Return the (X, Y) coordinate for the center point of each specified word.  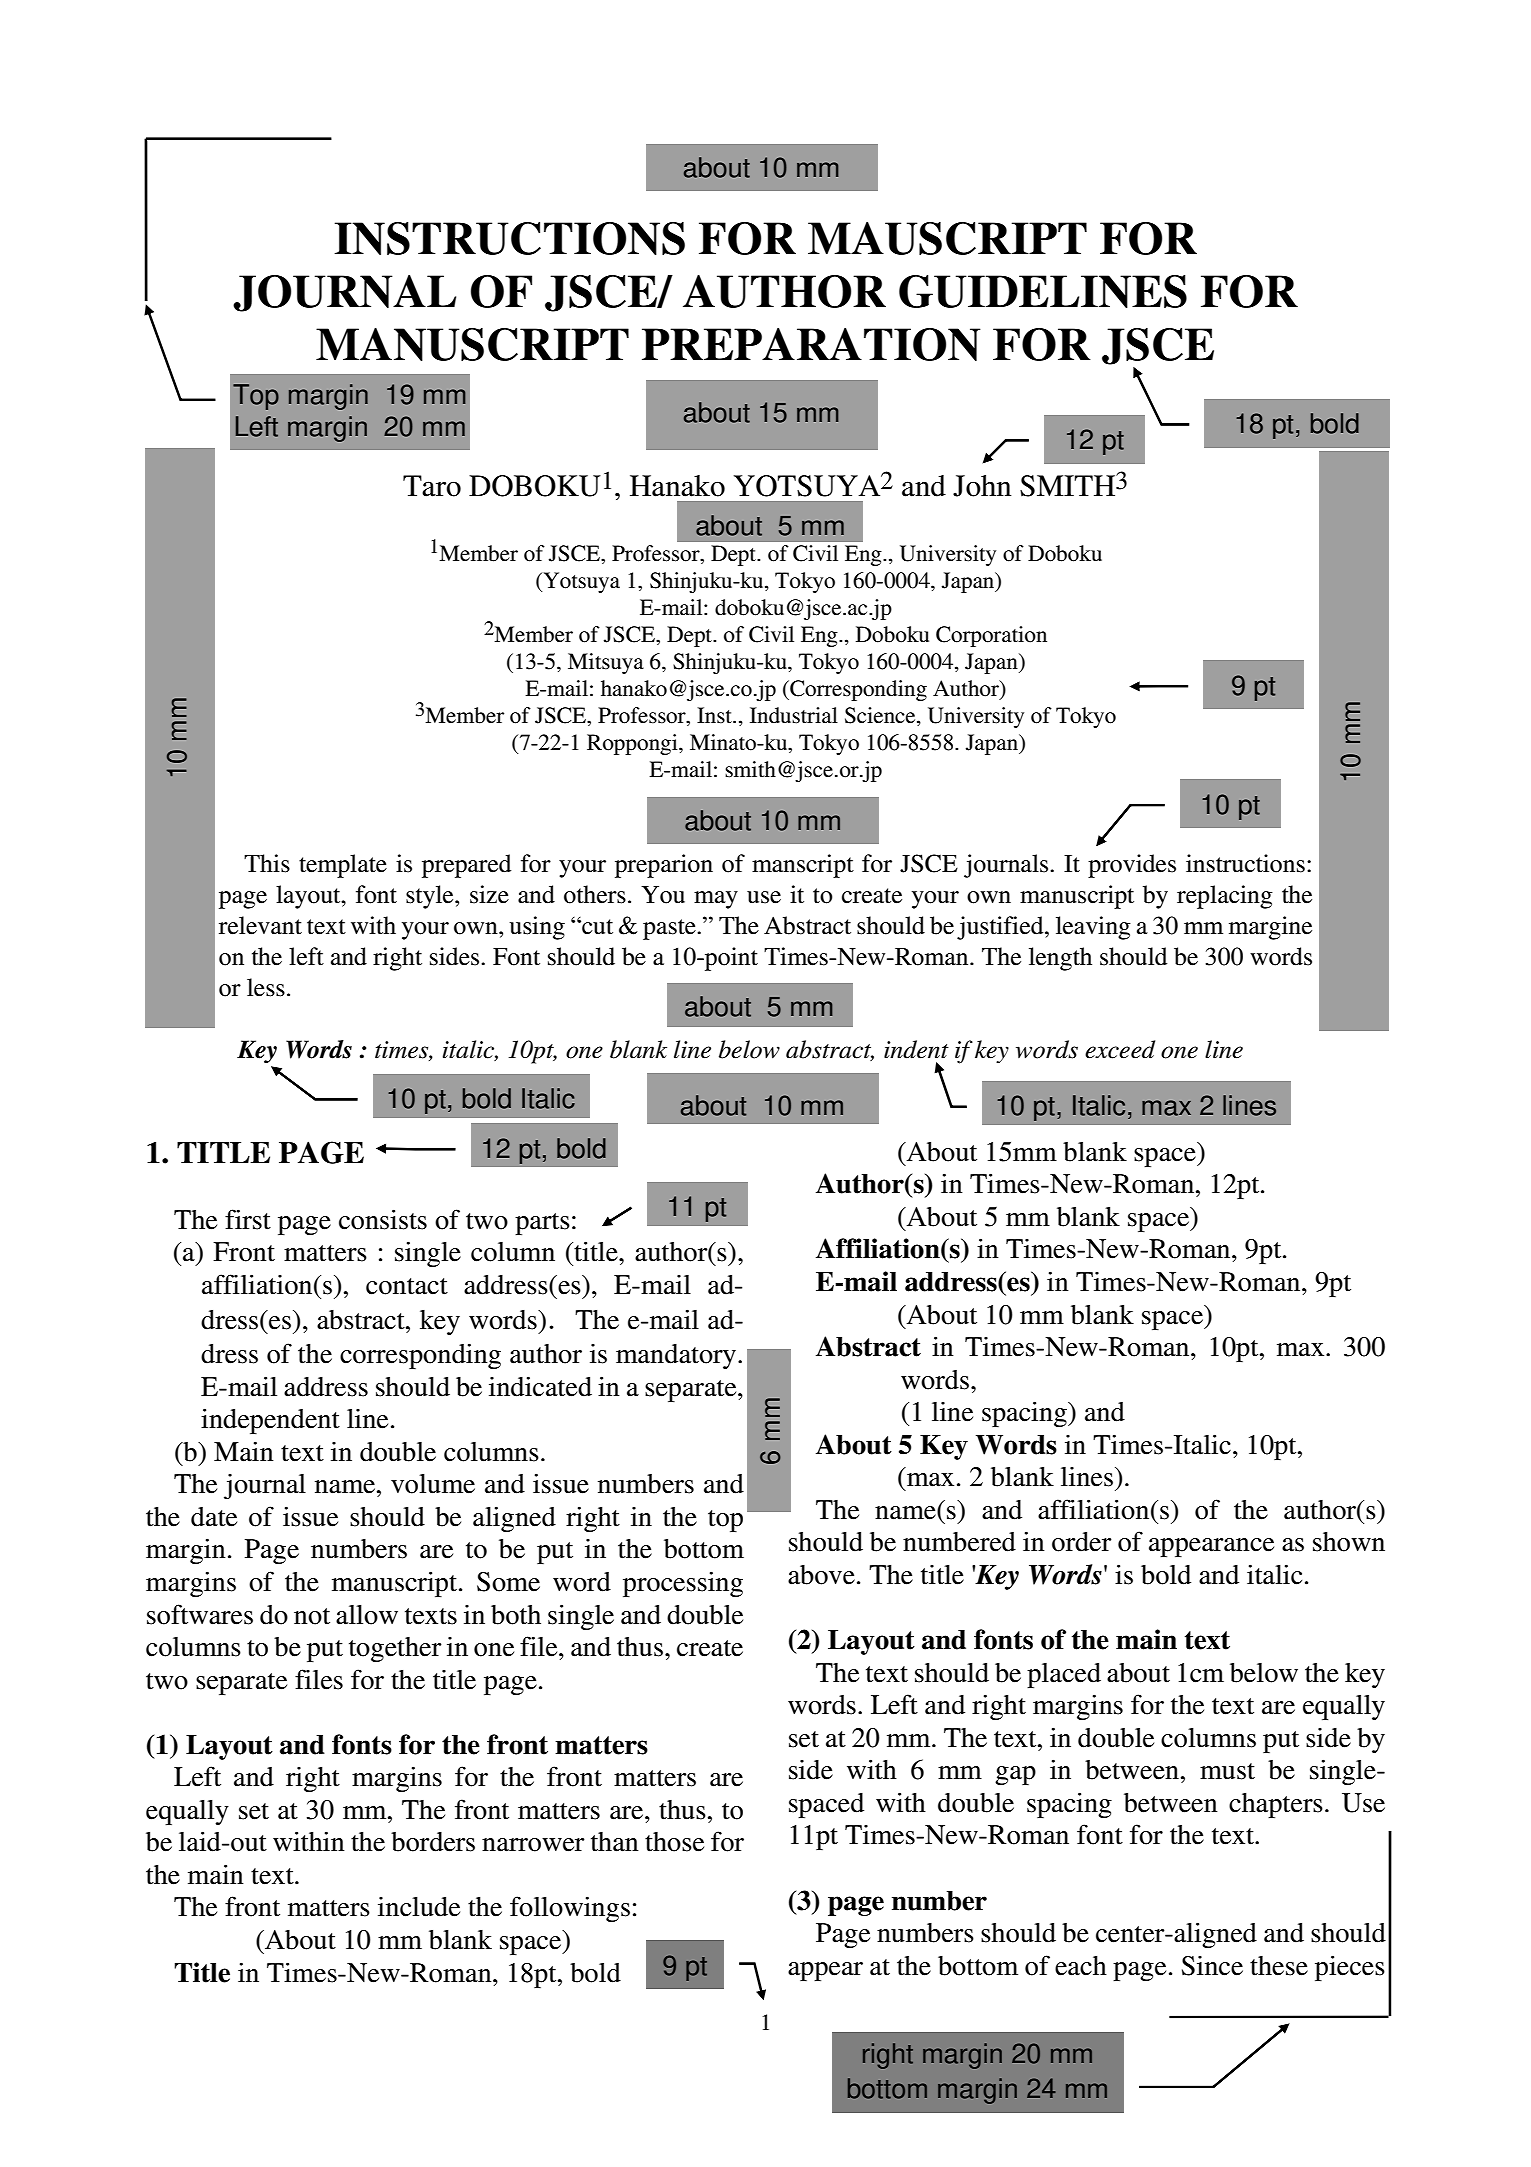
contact (407, 1286)
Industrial (794, 715)
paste (670, 929)
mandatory (676, 1356)
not (312, 1616)
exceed (1120, 1049)
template (343, 866)
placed (1064, 1675)
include (419, 1907)
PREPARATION (811, 344)
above (821, 1575)
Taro (432, 486)
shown (1349, 1542)
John (982, 486)
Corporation (991, 636)
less (266, 987)
